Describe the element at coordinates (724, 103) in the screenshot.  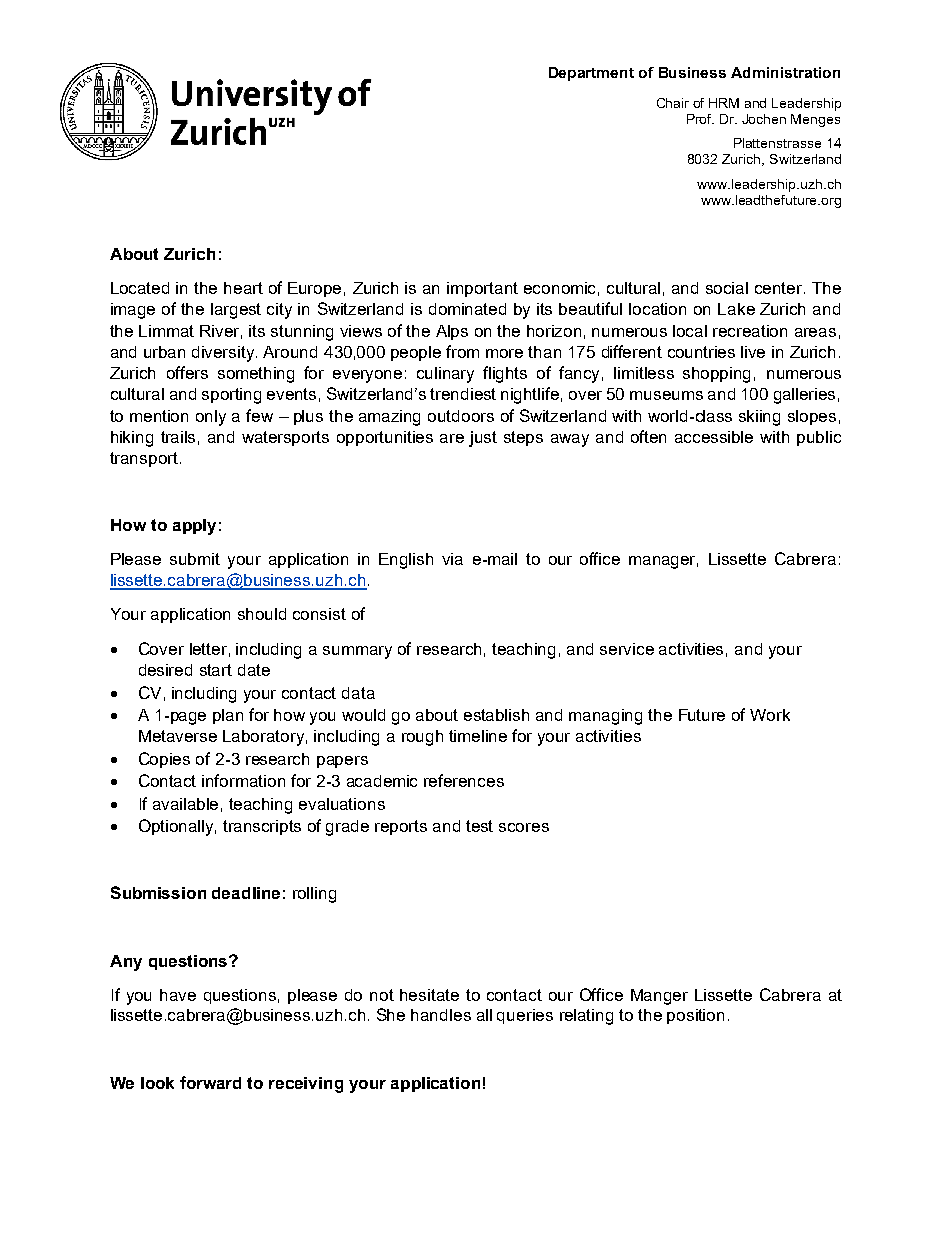
I see `HRM` at that location.
